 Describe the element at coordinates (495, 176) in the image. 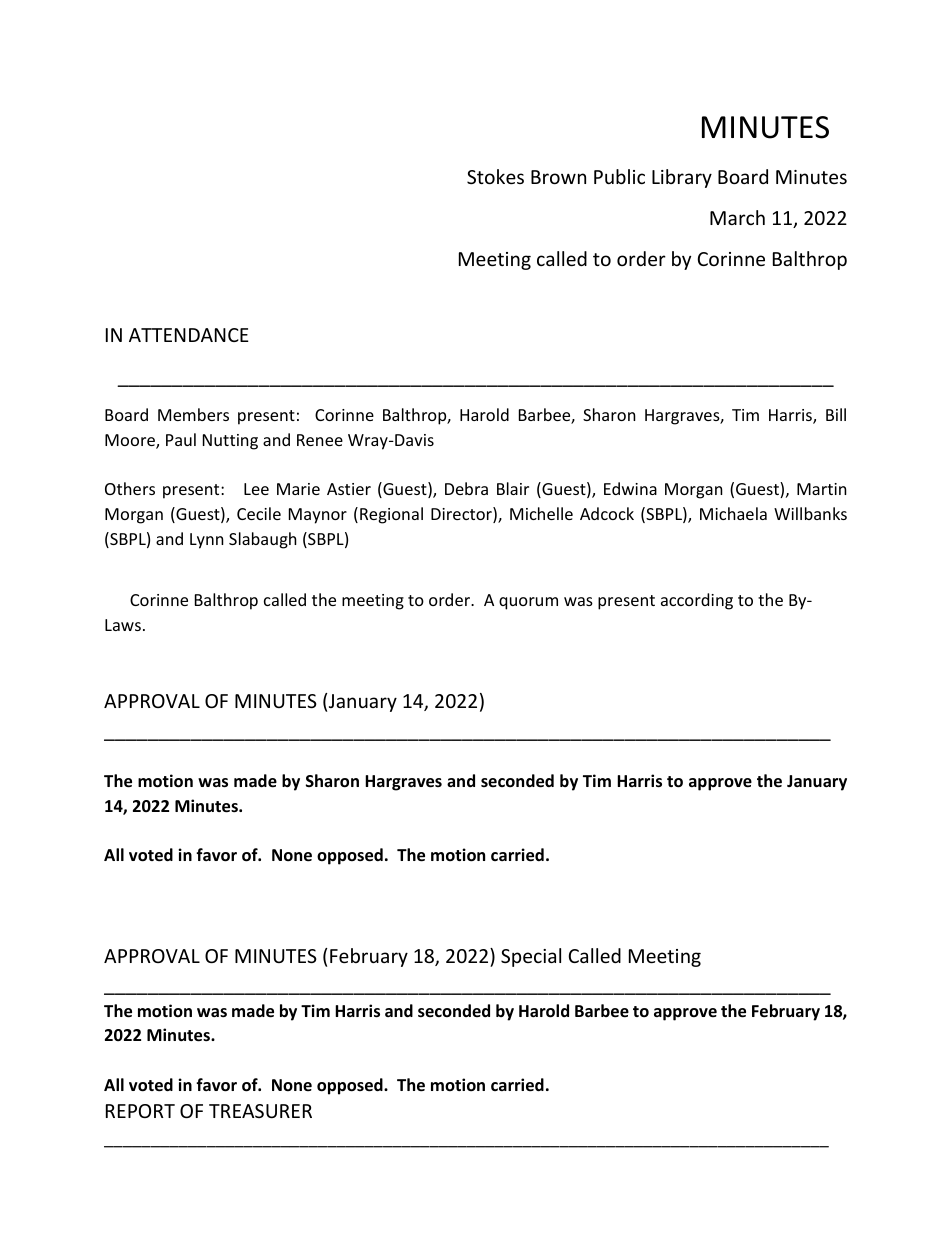

I see `Stokes` at that location.
